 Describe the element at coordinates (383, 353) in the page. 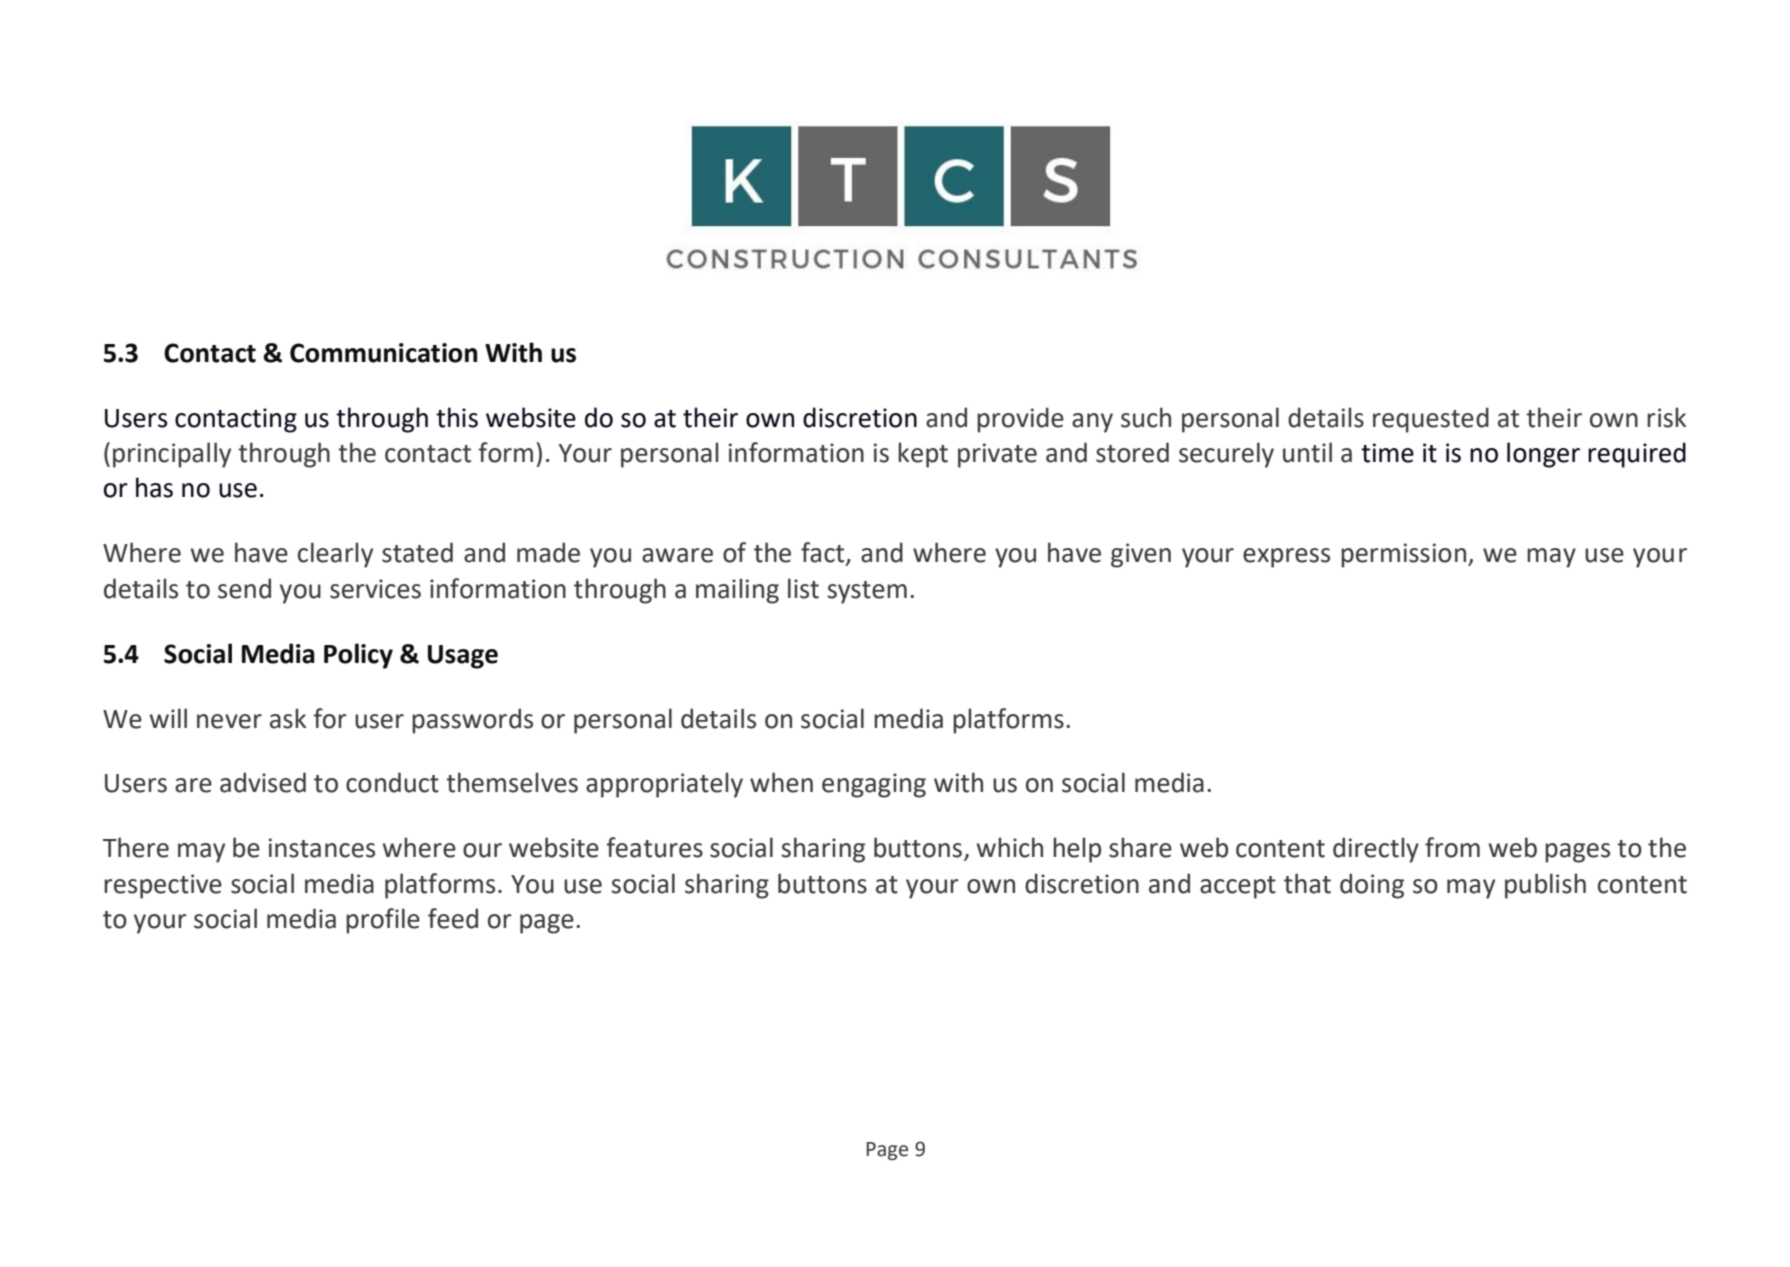

I see `Communication` at that location.
